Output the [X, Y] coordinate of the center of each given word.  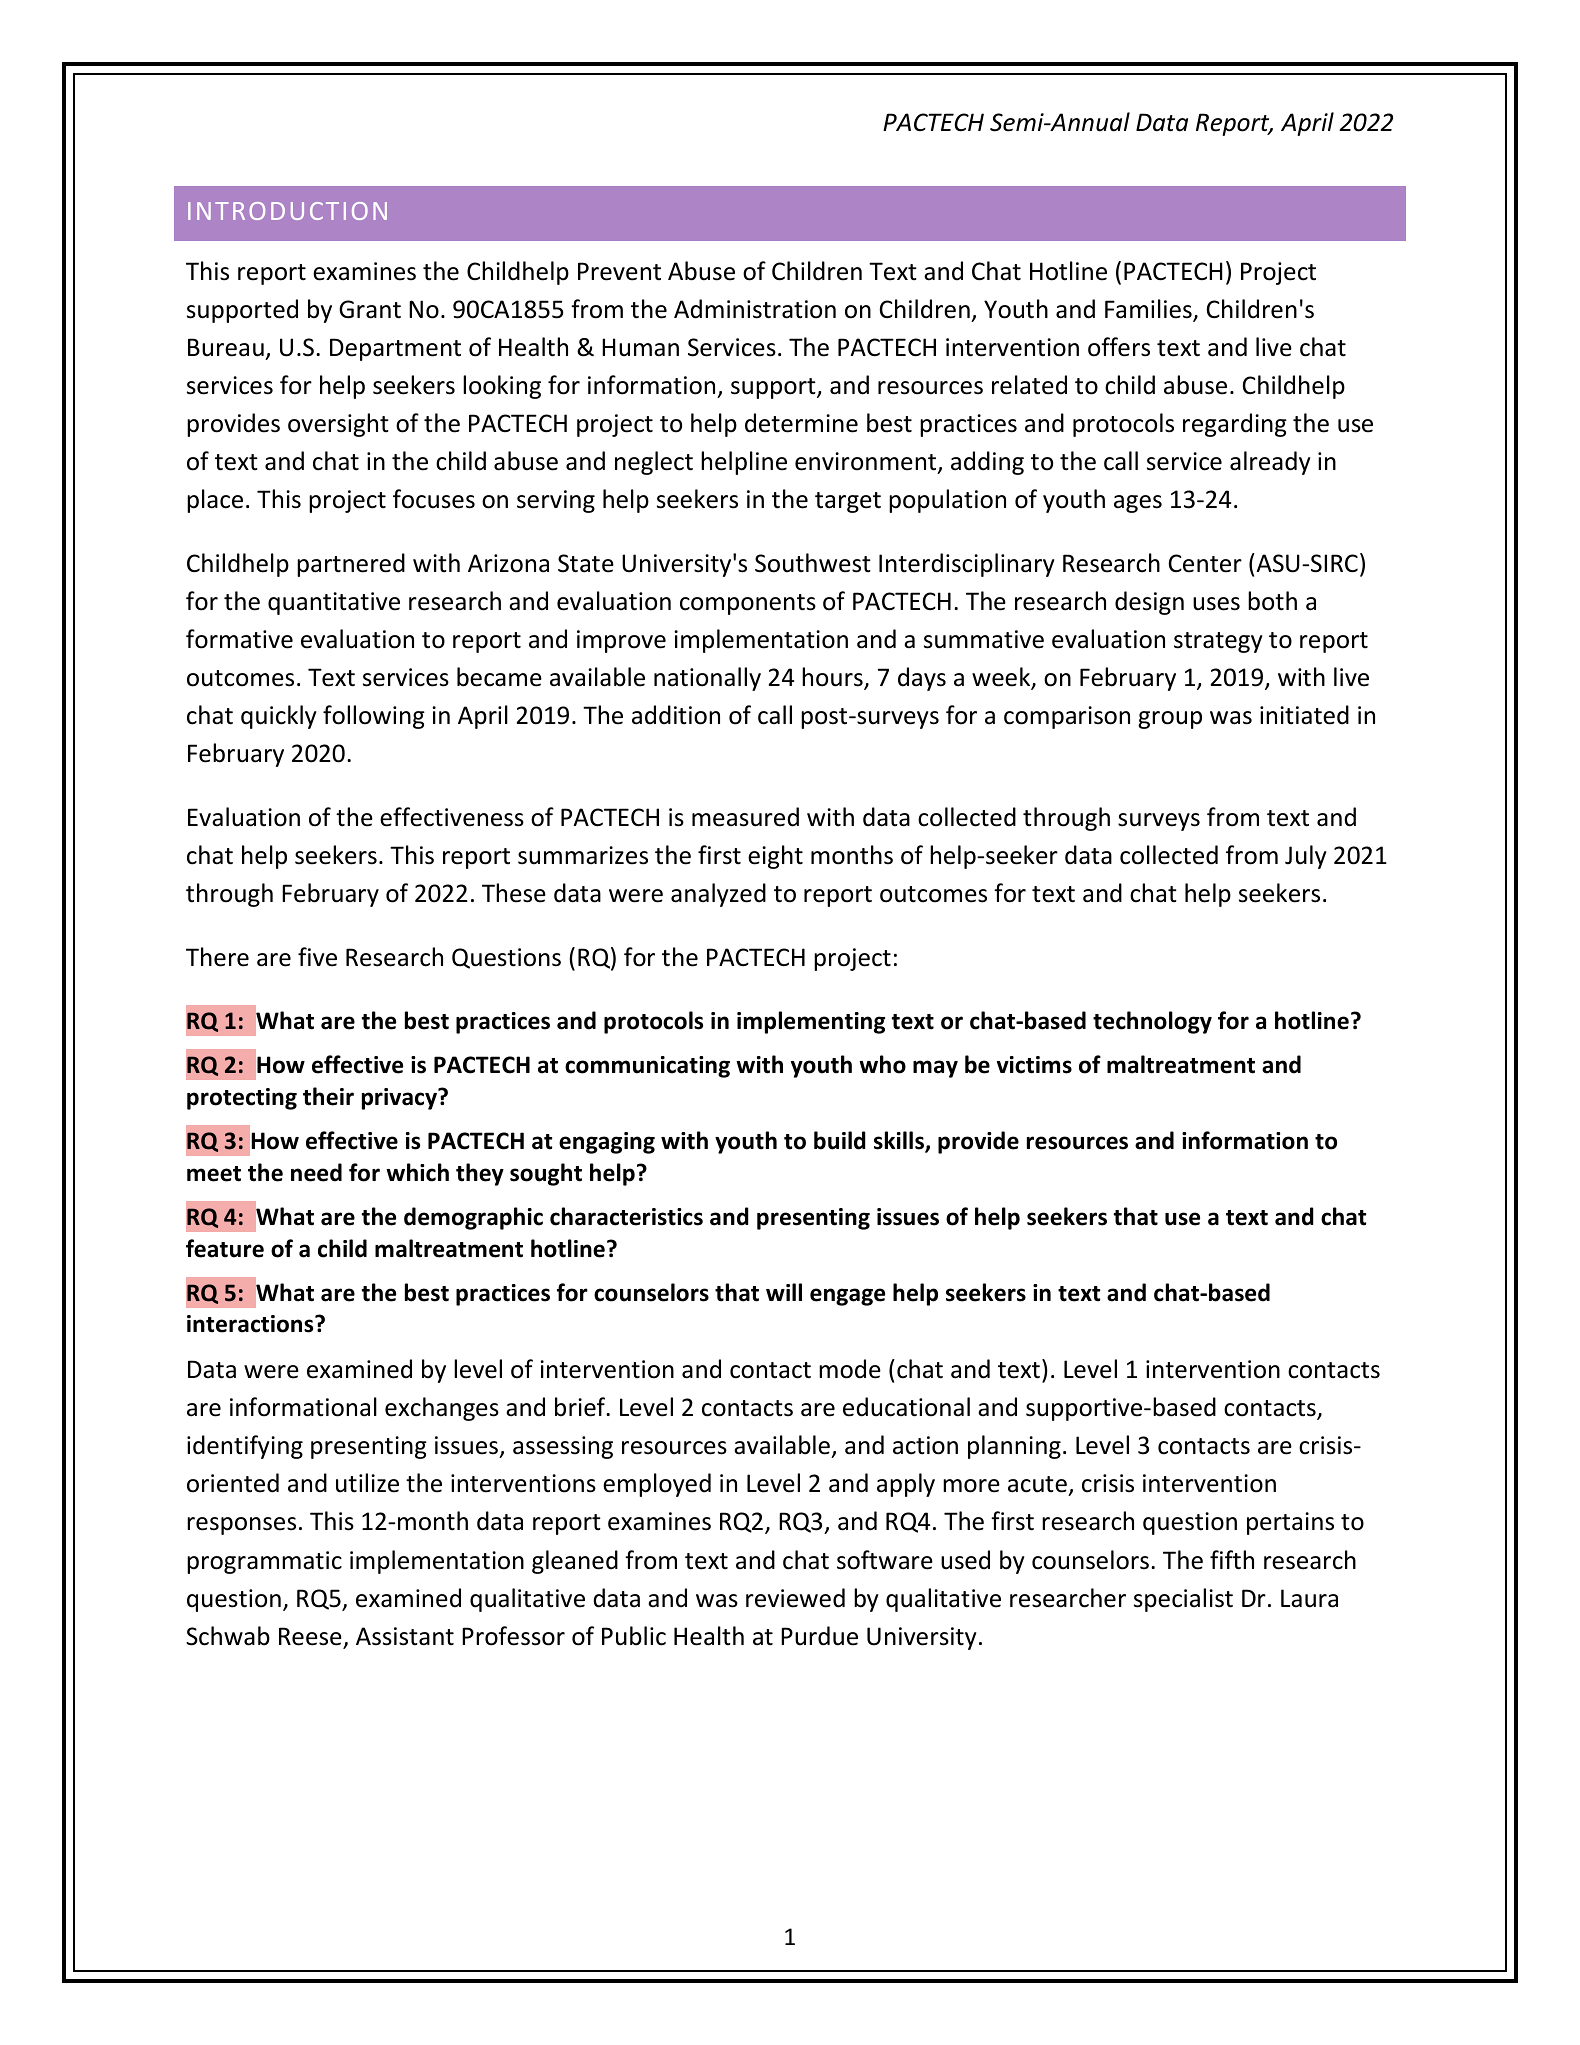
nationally [707, 679]
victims [1034, 1065]
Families [1149, 310]
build [840, 1140]
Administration [755, 309]
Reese [310, 1636]
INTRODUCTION [287, 211]
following [374, 717]
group [1170, 720]
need [316, 1172]
